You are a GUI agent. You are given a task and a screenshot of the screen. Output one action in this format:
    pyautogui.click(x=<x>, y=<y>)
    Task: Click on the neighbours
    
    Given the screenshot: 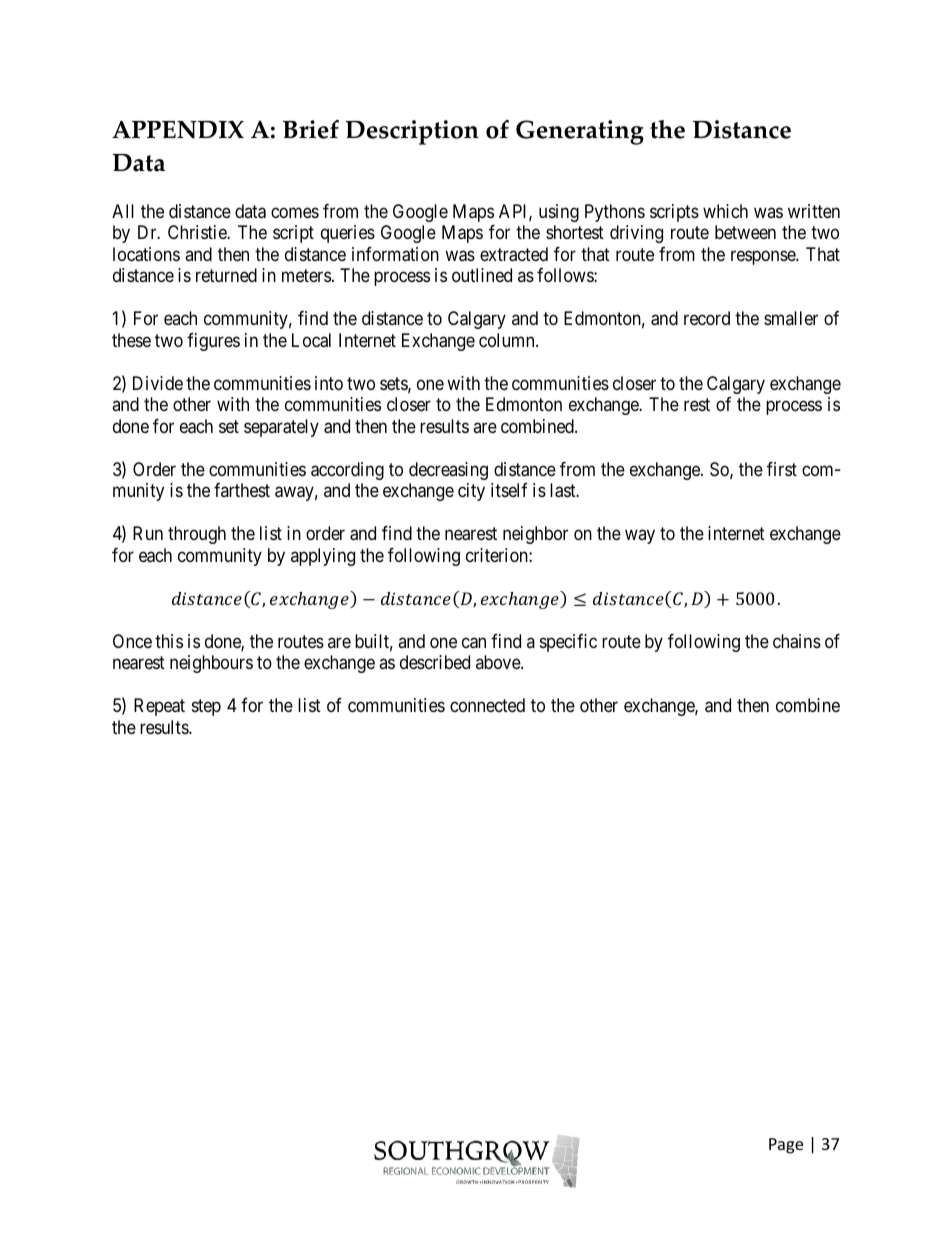 What is the action you would take?
    pyautogui.click(x=211, y=664)
